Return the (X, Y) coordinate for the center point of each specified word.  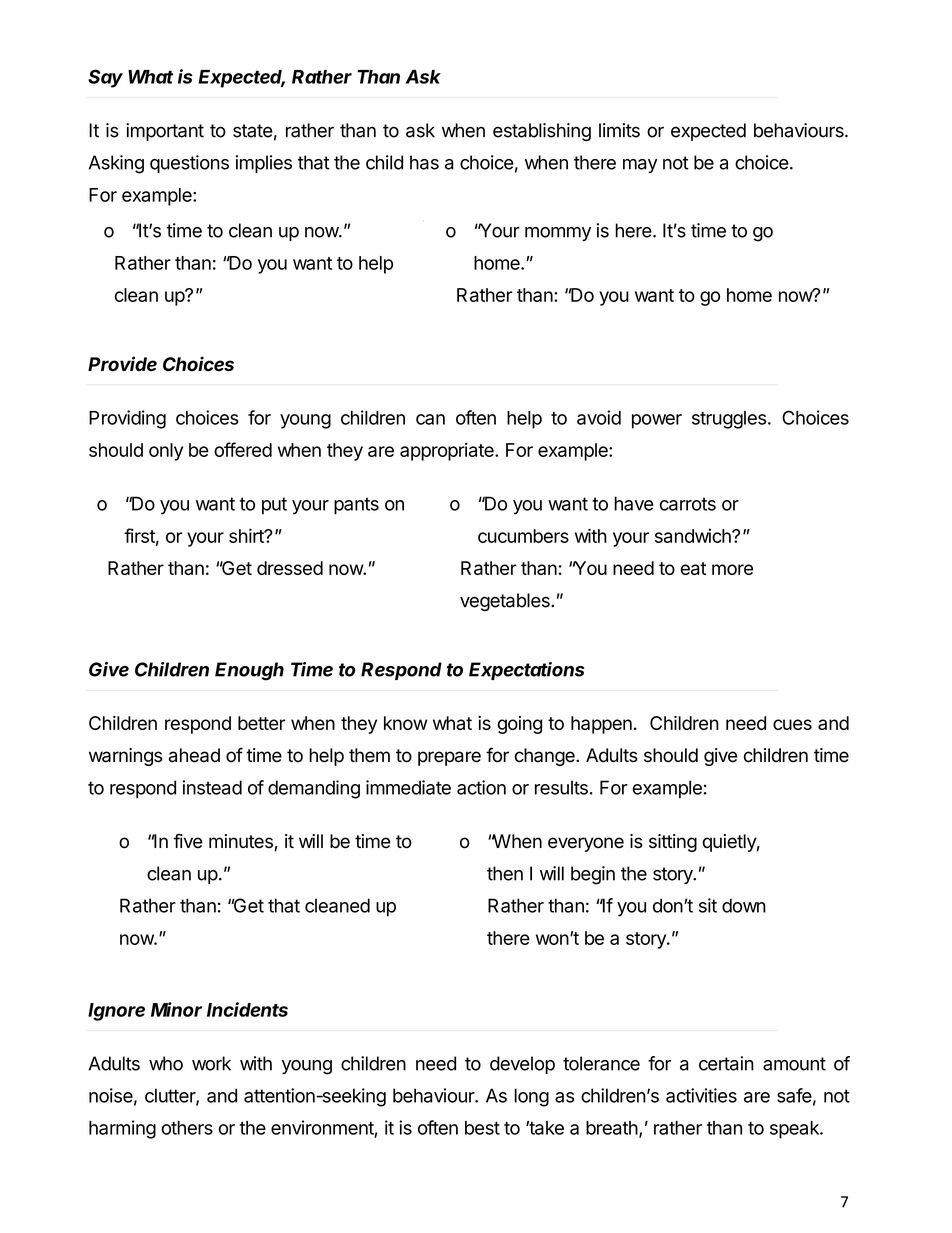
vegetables (506, 602)
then (505, 873)
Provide (122, 364)
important (165, 132)
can (430, 419)
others (187, 1128)
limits (619, 130)
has (424, 162)
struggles (729, 420)
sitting (673, 843)
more (732, 569)
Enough (249, 671)
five (188, 841)
